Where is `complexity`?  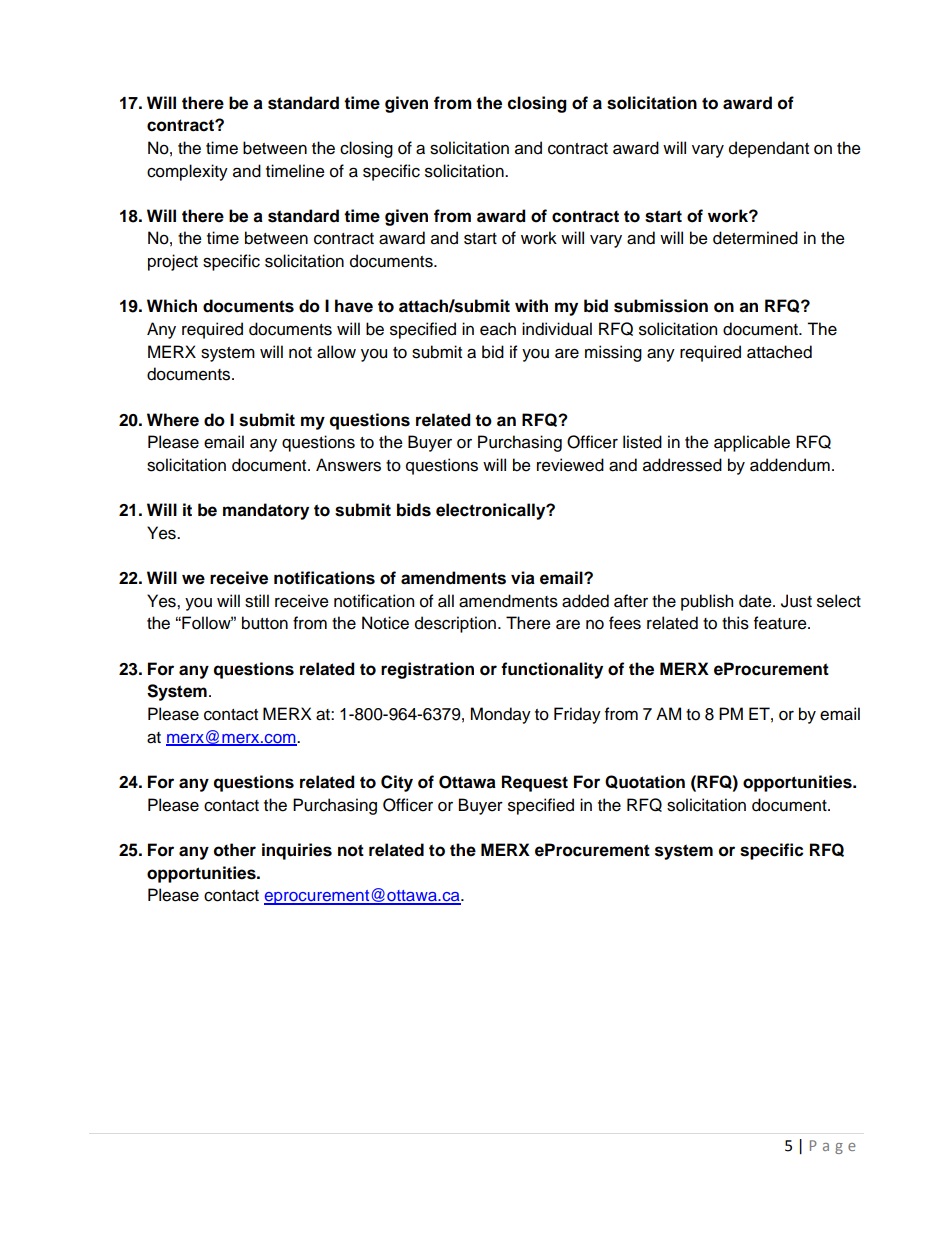 complexity is located at coordinates (187, 172).
